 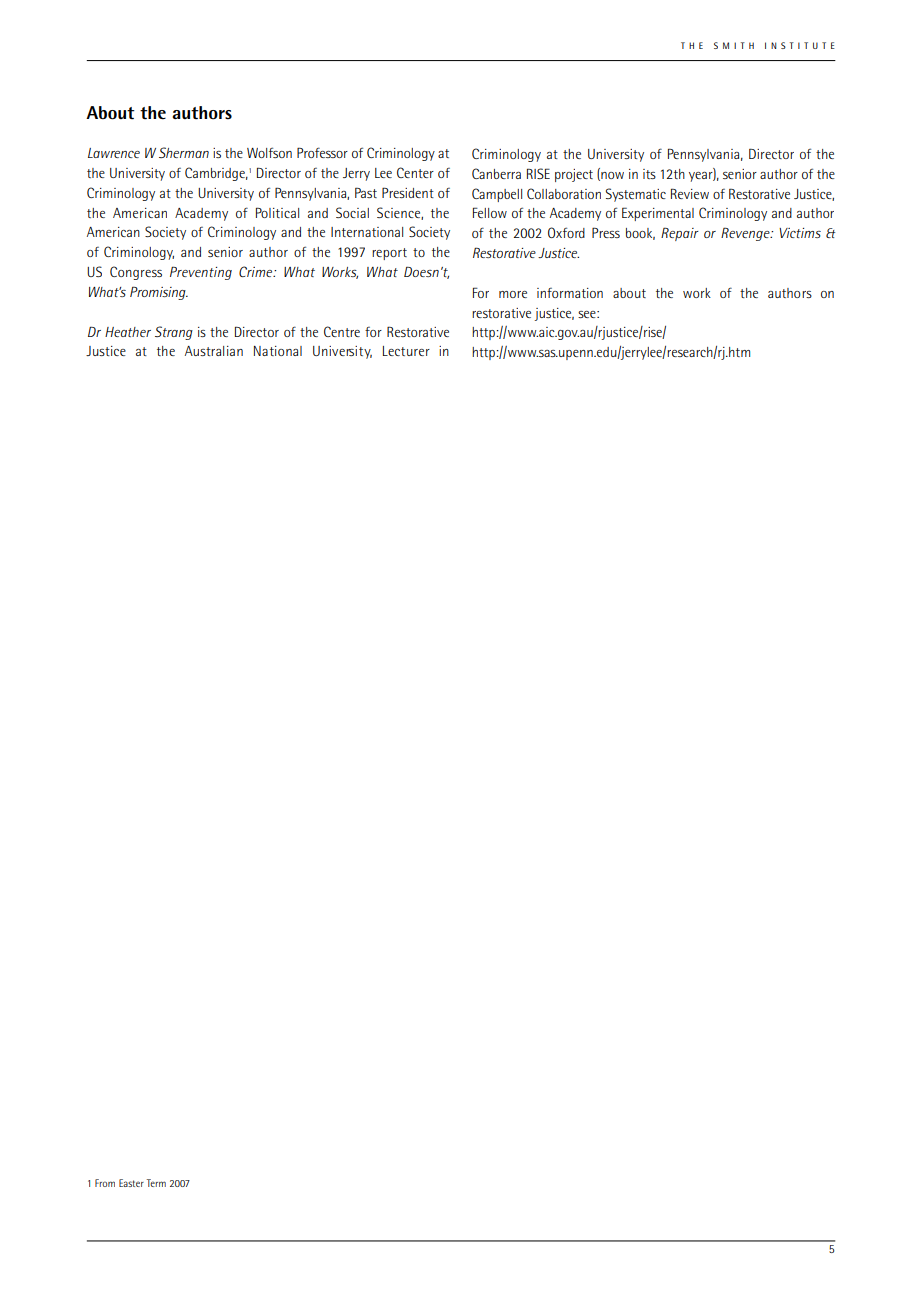 What do you see at coordinates (131, 1183) in the image?
I see `Easter` at bounding box center [131, 1183].
